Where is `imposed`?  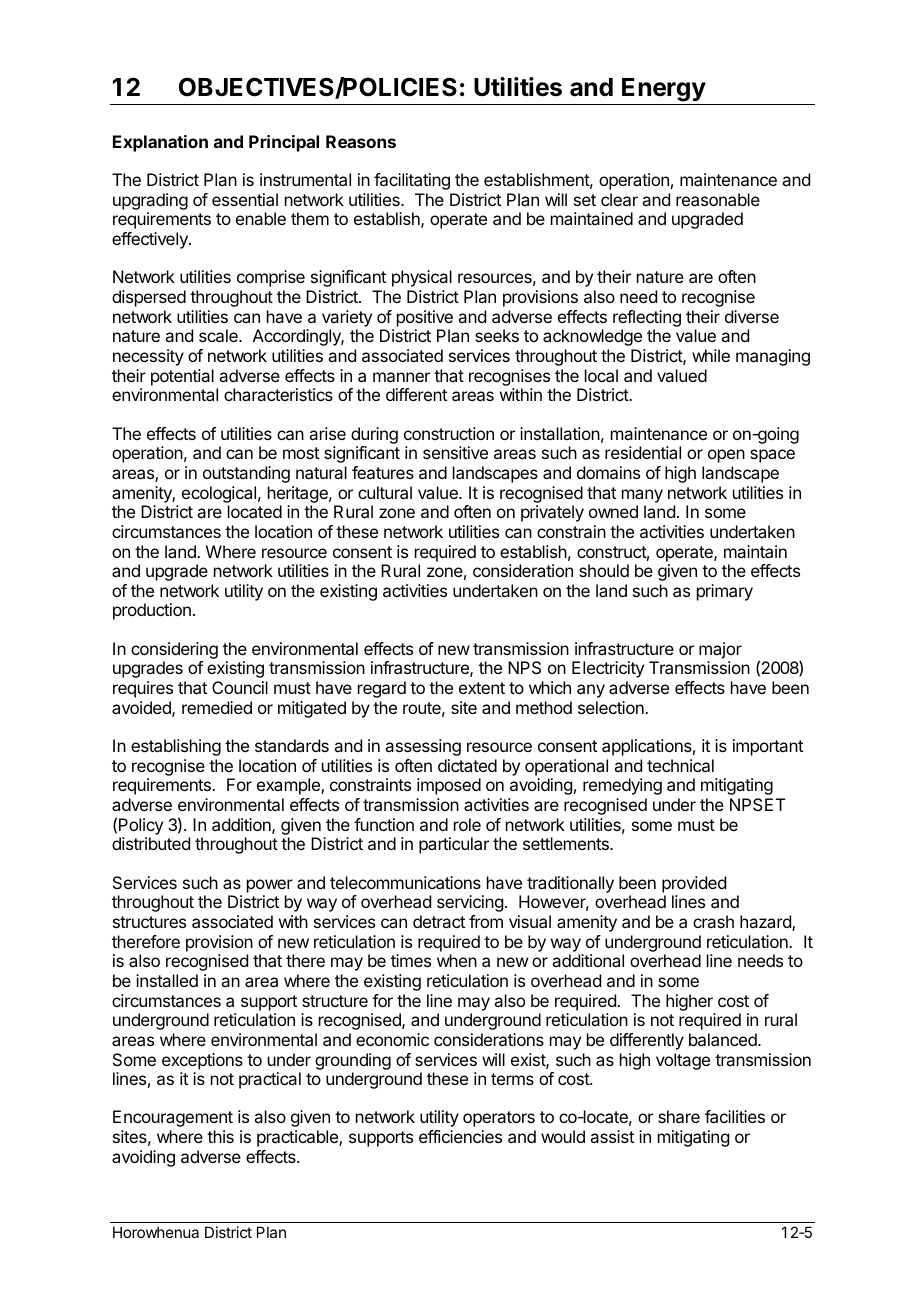 imposed is located at coordinates (449, 786).
